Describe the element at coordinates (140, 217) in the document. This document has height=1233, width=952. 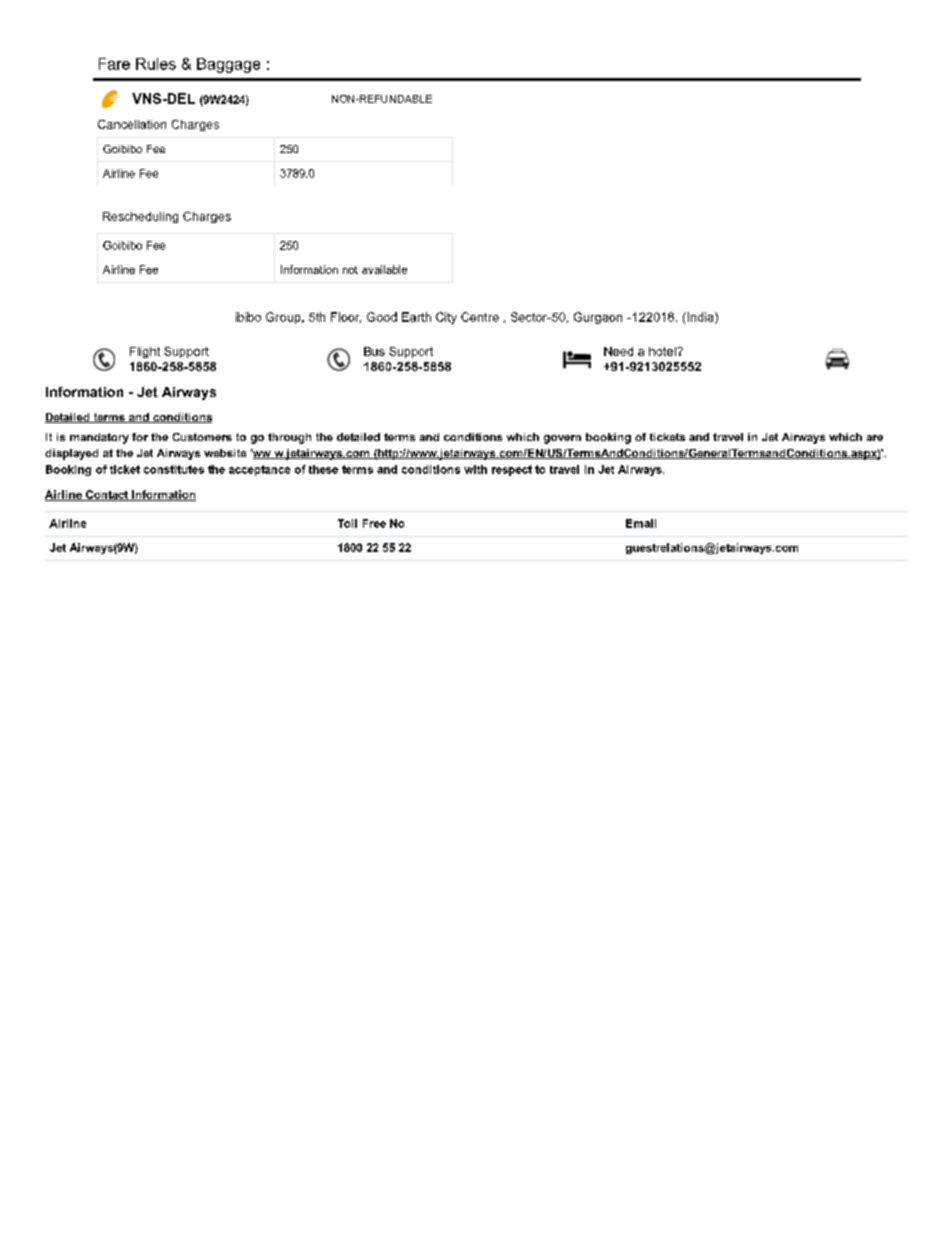
I see `Rescheduling` at that location.
